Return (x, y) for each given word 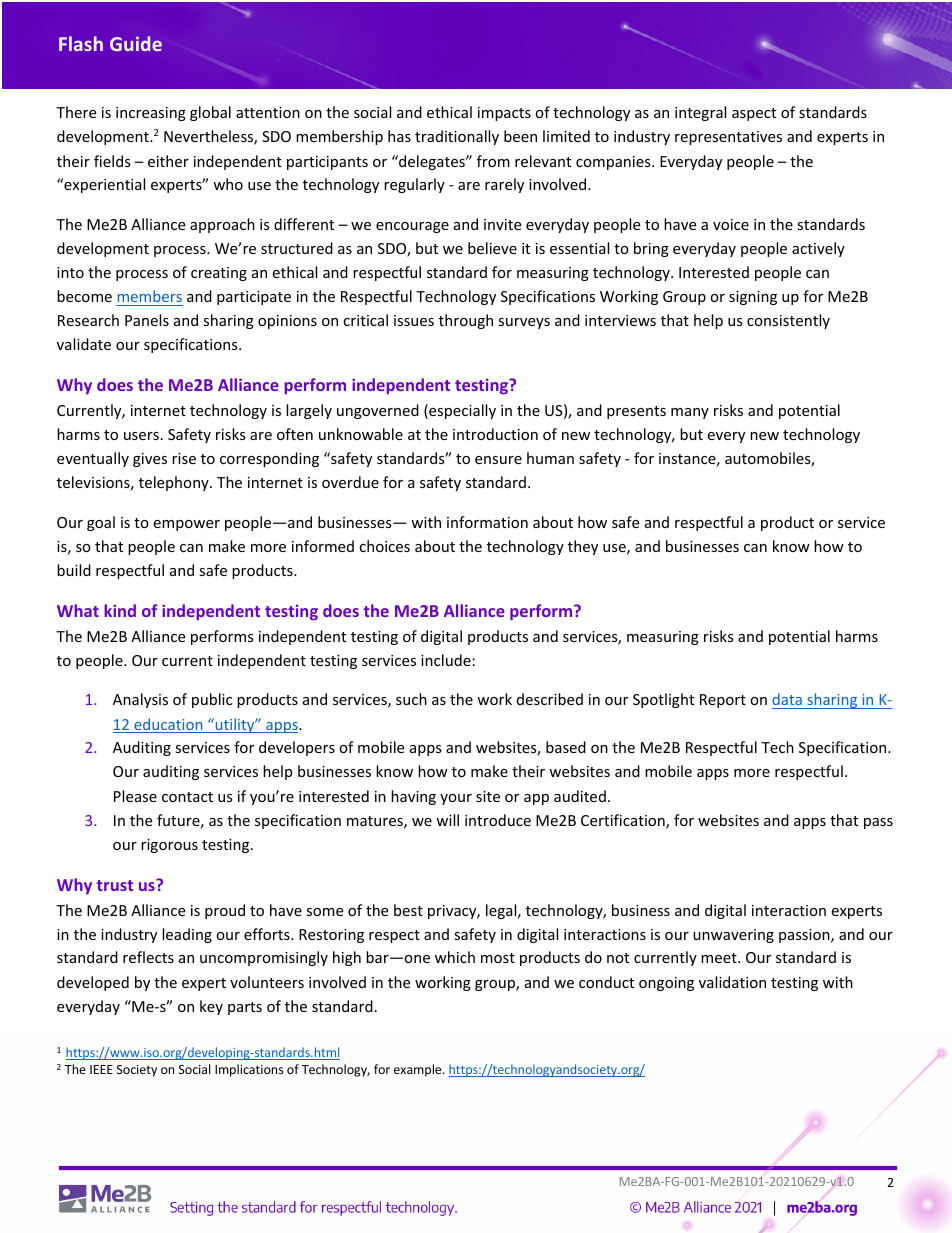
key (211, 1007)
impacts (504, 114)
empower (186, 525)
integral (700, 113)
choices (384, 546)
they (583, 547)
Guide (136, 43)
